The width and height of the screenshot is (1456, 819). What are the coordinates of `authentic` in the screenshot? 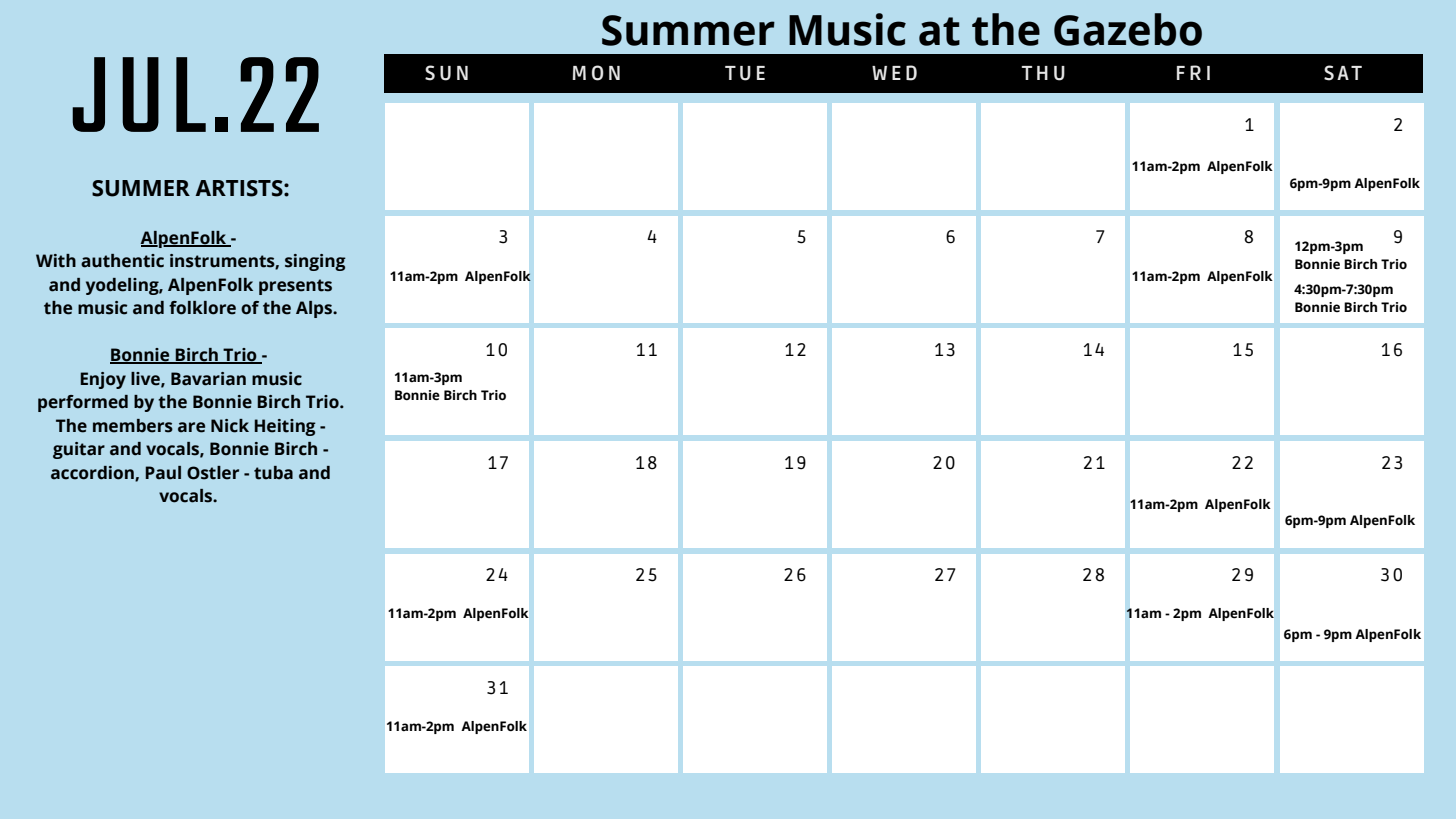 It's located at (122, 261).
